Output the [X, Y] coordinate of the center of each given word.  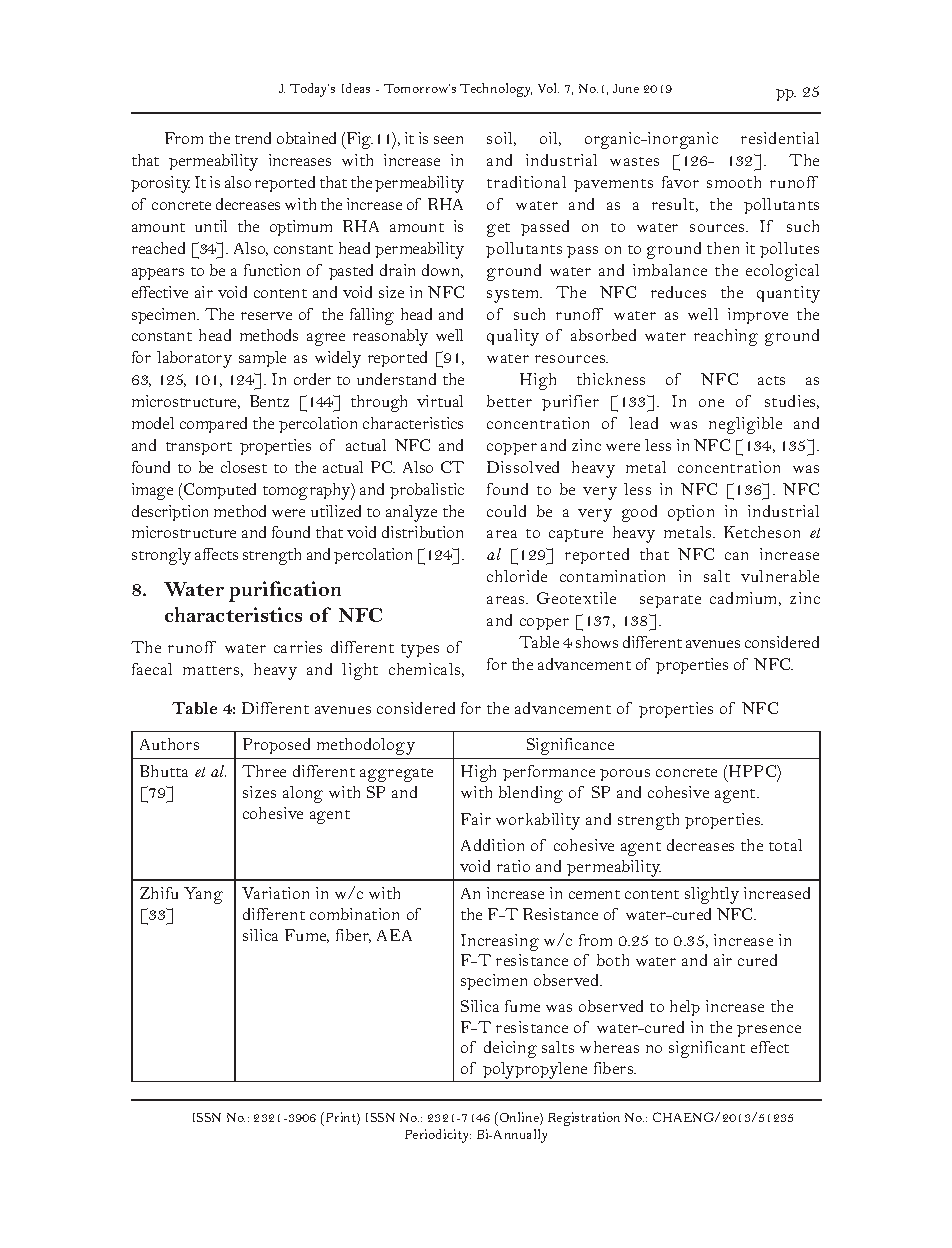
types [420, 651]
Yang [203, 895]
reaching [726, 337]
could [506, 511]
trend [253, 138]
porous [625, 775]
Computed [219, 491]
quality [513, 337]
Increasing [500, 942]
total [785, 845]
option [691, 513]
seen [448, 140]
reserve [266, 316]
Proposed [276, 746]
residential [780, 138]
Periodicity [438, 1136]
